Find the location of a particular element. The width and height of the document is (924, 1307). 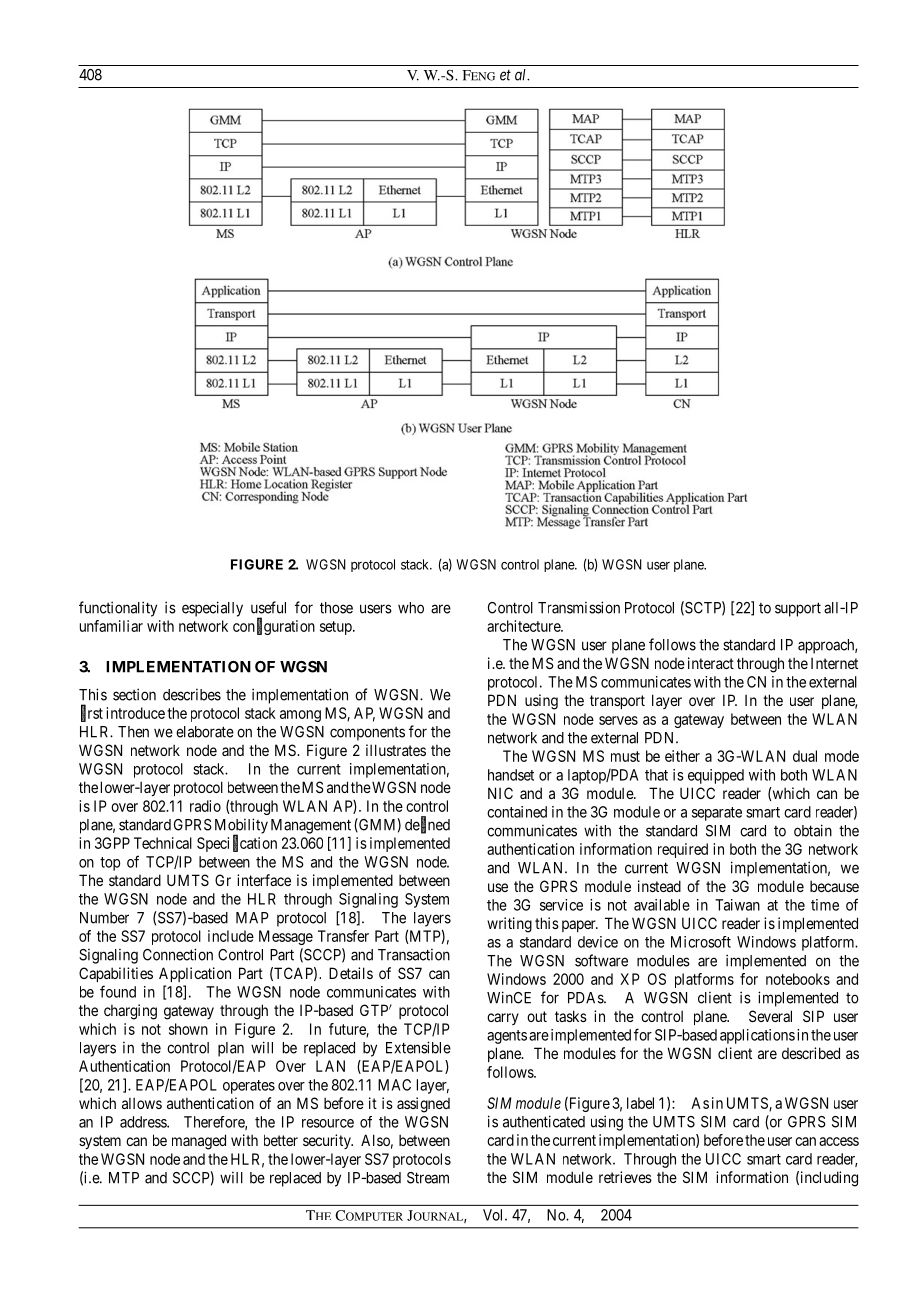

especially is located at coordinates (212, 609).
